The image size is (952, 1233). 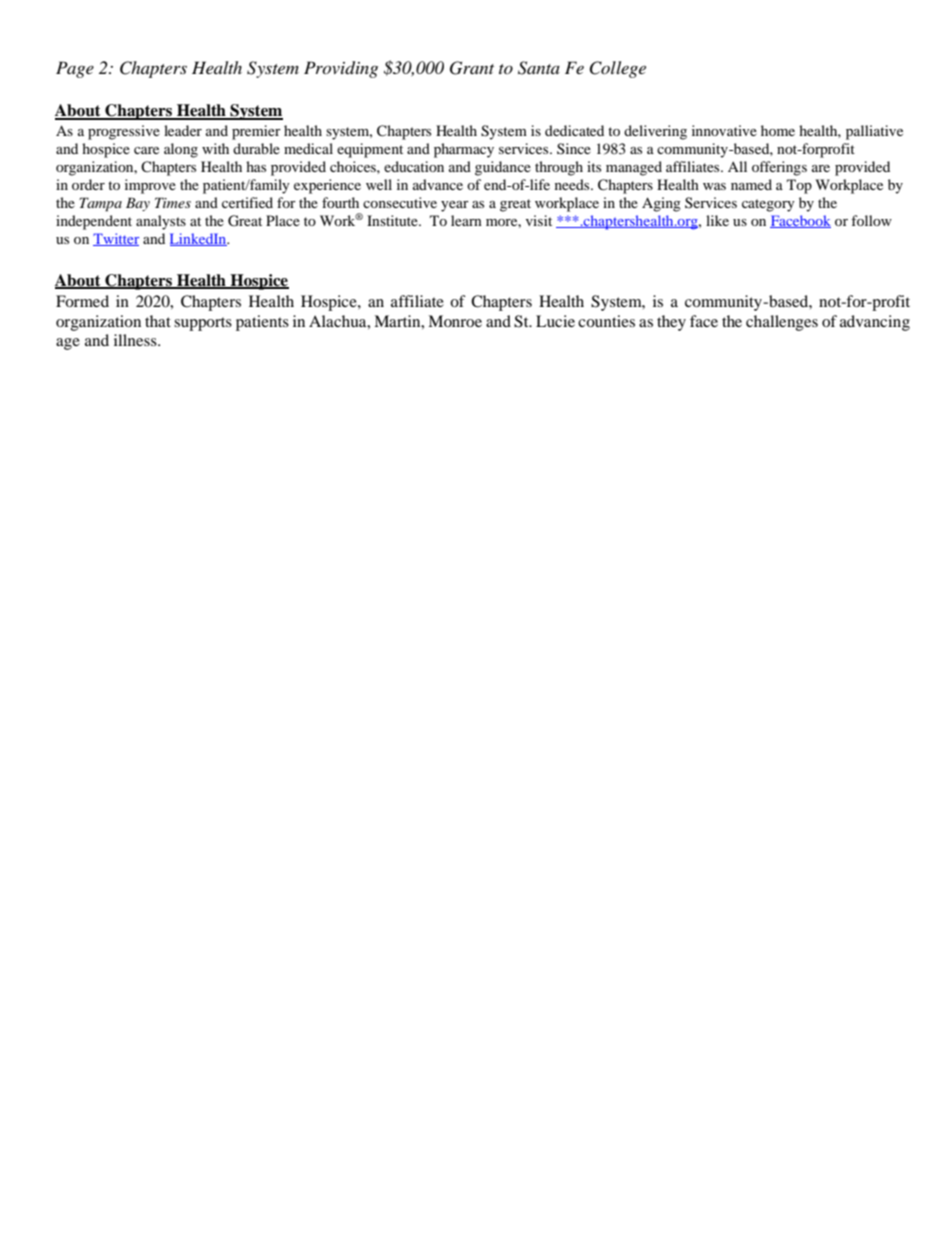 I want to click on analysts, so click(x=161, y=222).
